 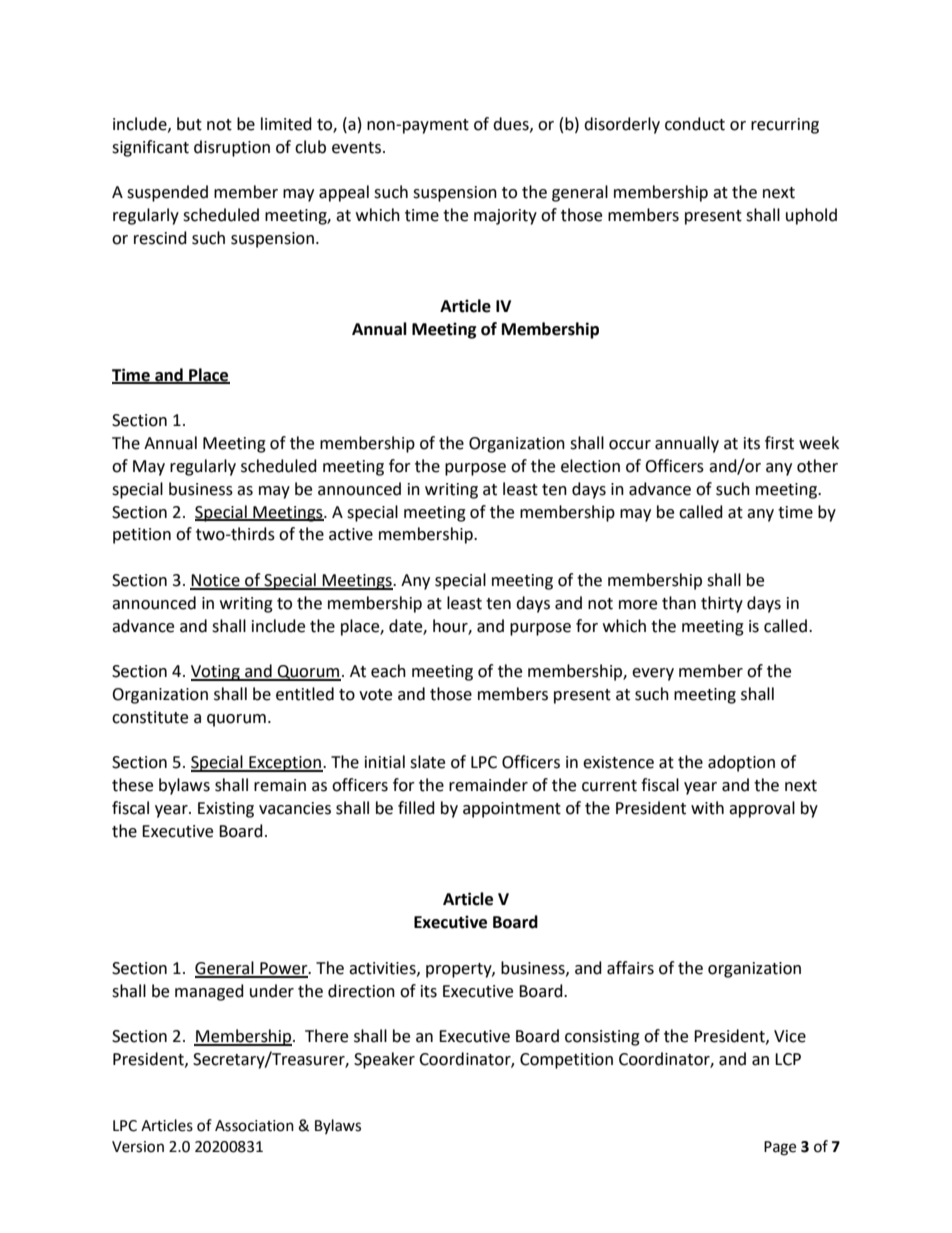 What do you see at coordinates (254, 1126) in the screenshot?
I see `Association` at bounding box center [254, 1126].
